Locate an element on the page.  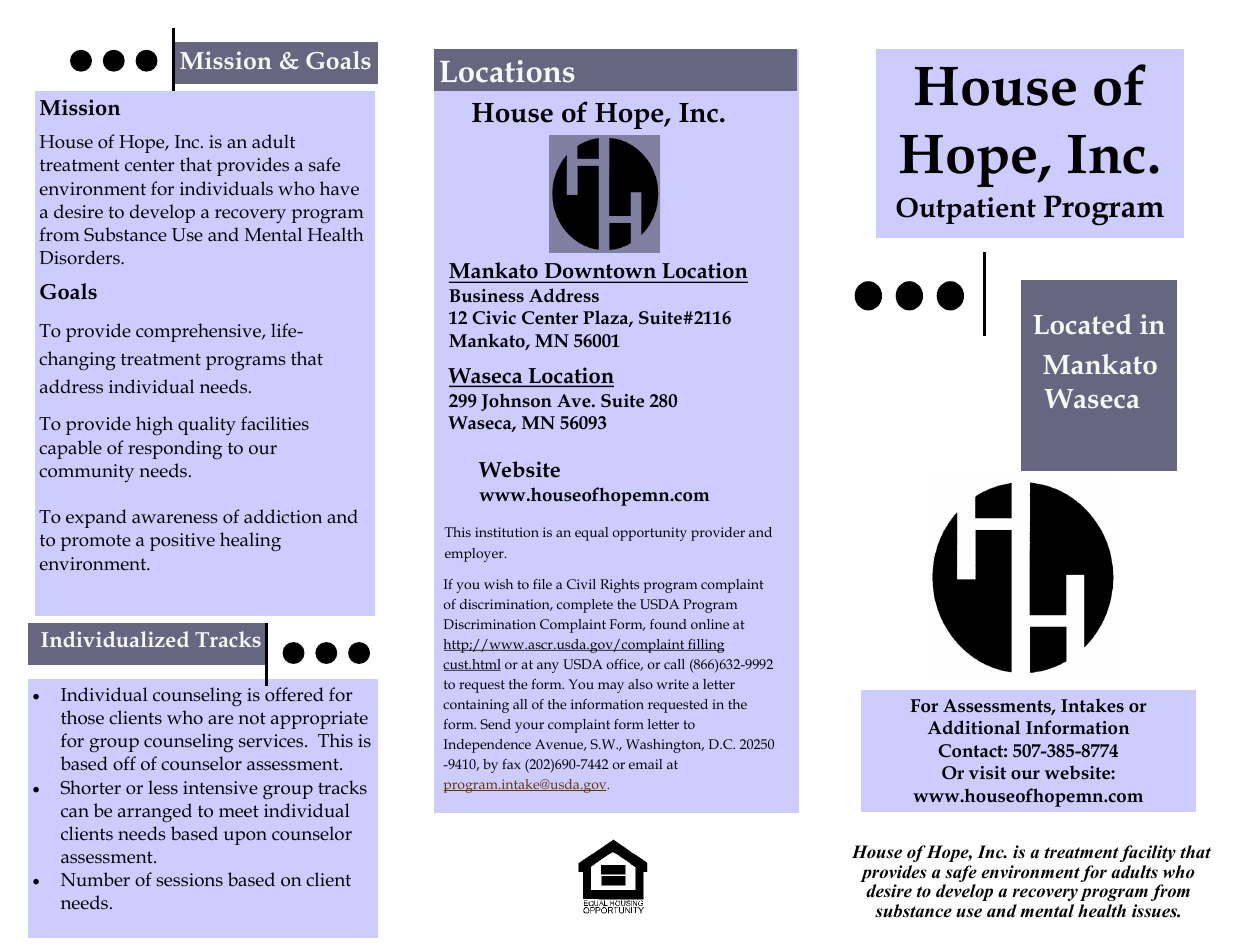
have is located at coordinates (339, 188).
